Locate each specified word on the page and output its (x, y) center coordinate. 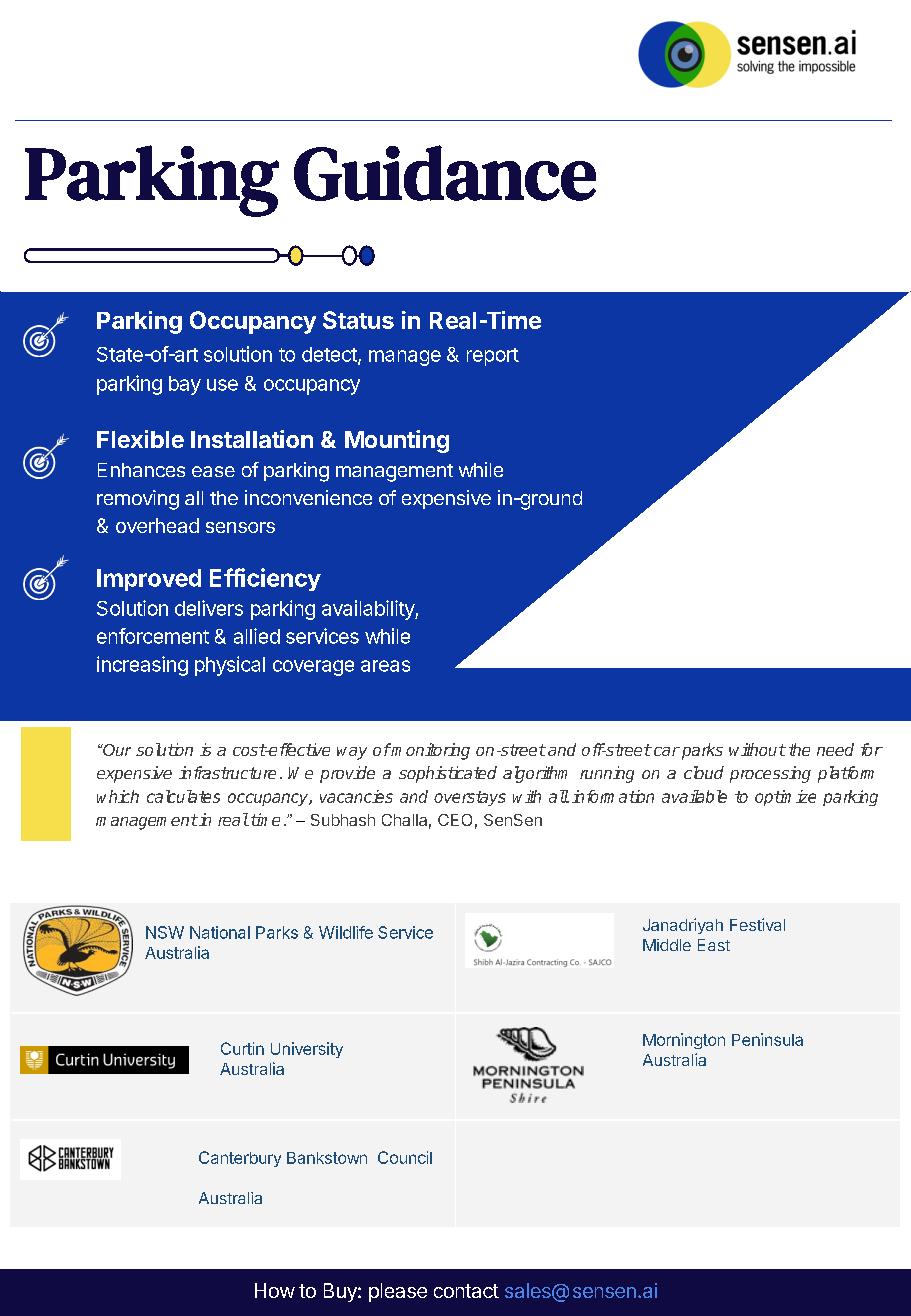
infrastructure (227, 772)
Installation (252, 439)
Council (405, 1157)
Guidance (445, 173)
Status (358, 320)
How (275, 1290)
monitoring (430, 751)
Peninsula (767, 1039)
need (835, 749)
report (493, 357)
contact (466, 1291)
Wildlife (346, 932)
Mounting (397, 441)
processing (770, 774)
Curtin (242, 1048)
